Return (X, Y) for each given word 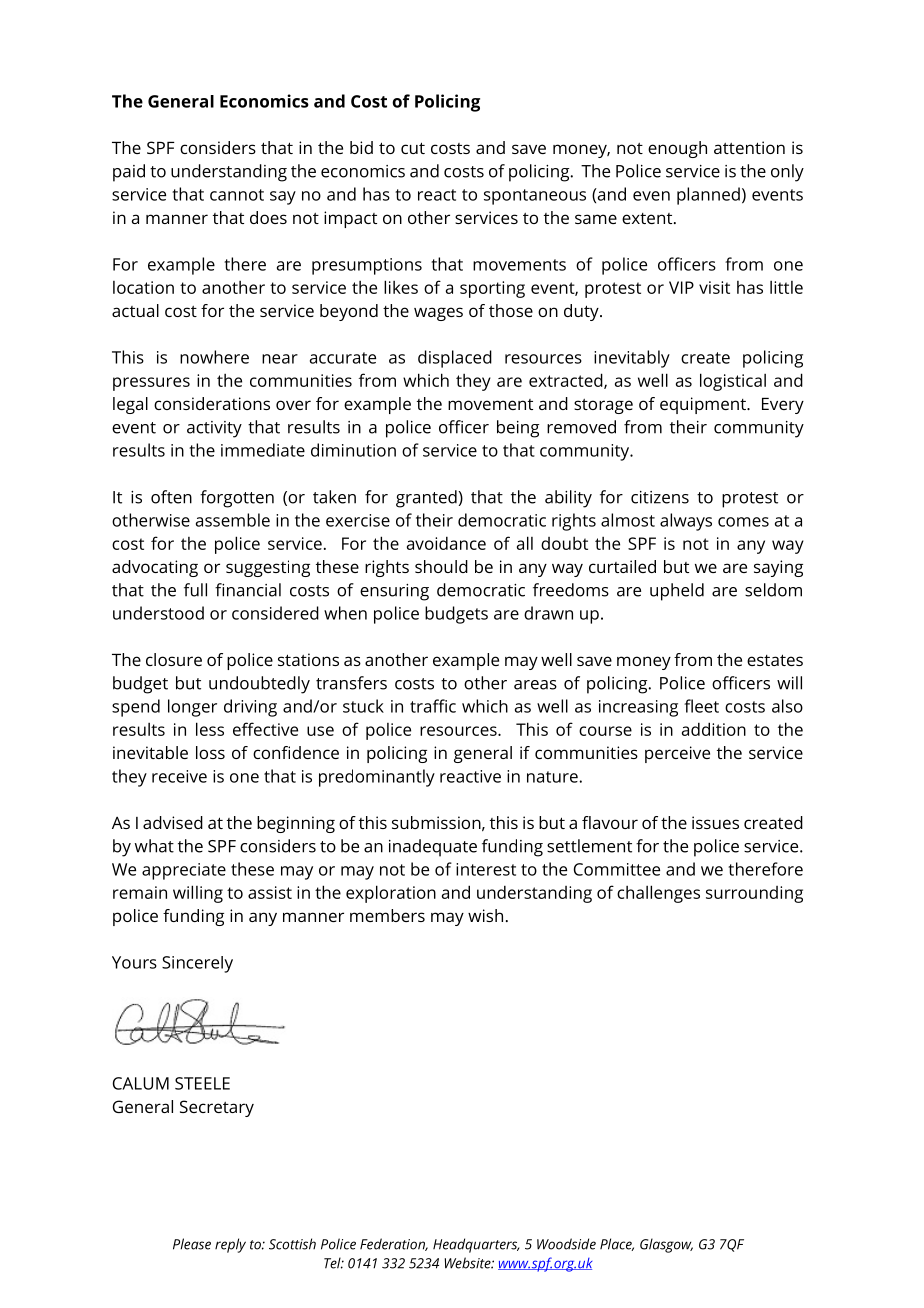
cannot (237, 195)
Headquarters (476, 1245)
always (686, 522)
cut (413, 148)
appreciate (184, 871)
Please (192, 1244)
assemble (233, 520)
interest (486, 869)
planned (708, 196)
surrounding (754, 894)
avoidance (446, 543)
